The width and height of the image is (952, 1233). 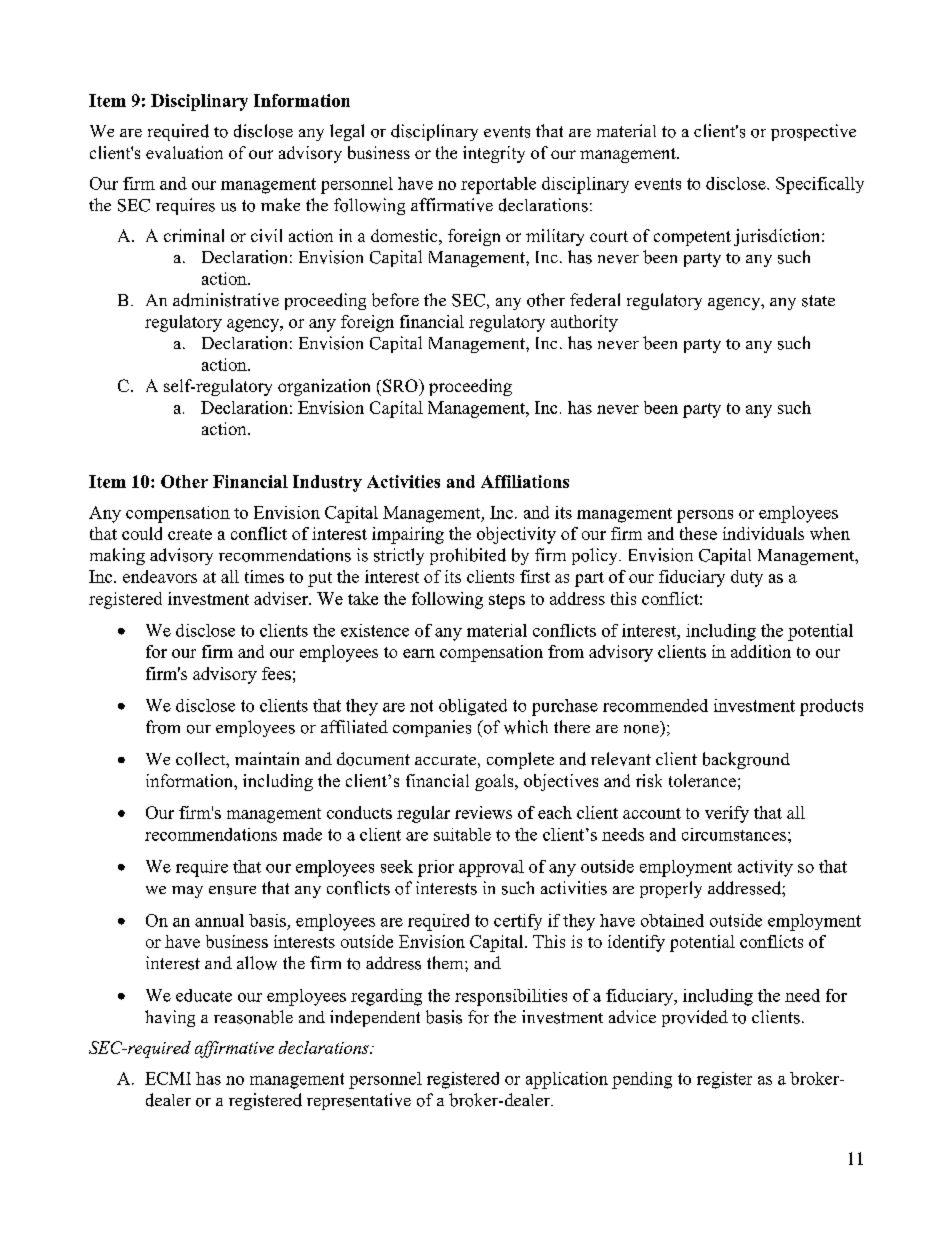 What do you see at coordinates (525, 481) in the image?
I see `Affiliations` at bounding box center [525, 481].
